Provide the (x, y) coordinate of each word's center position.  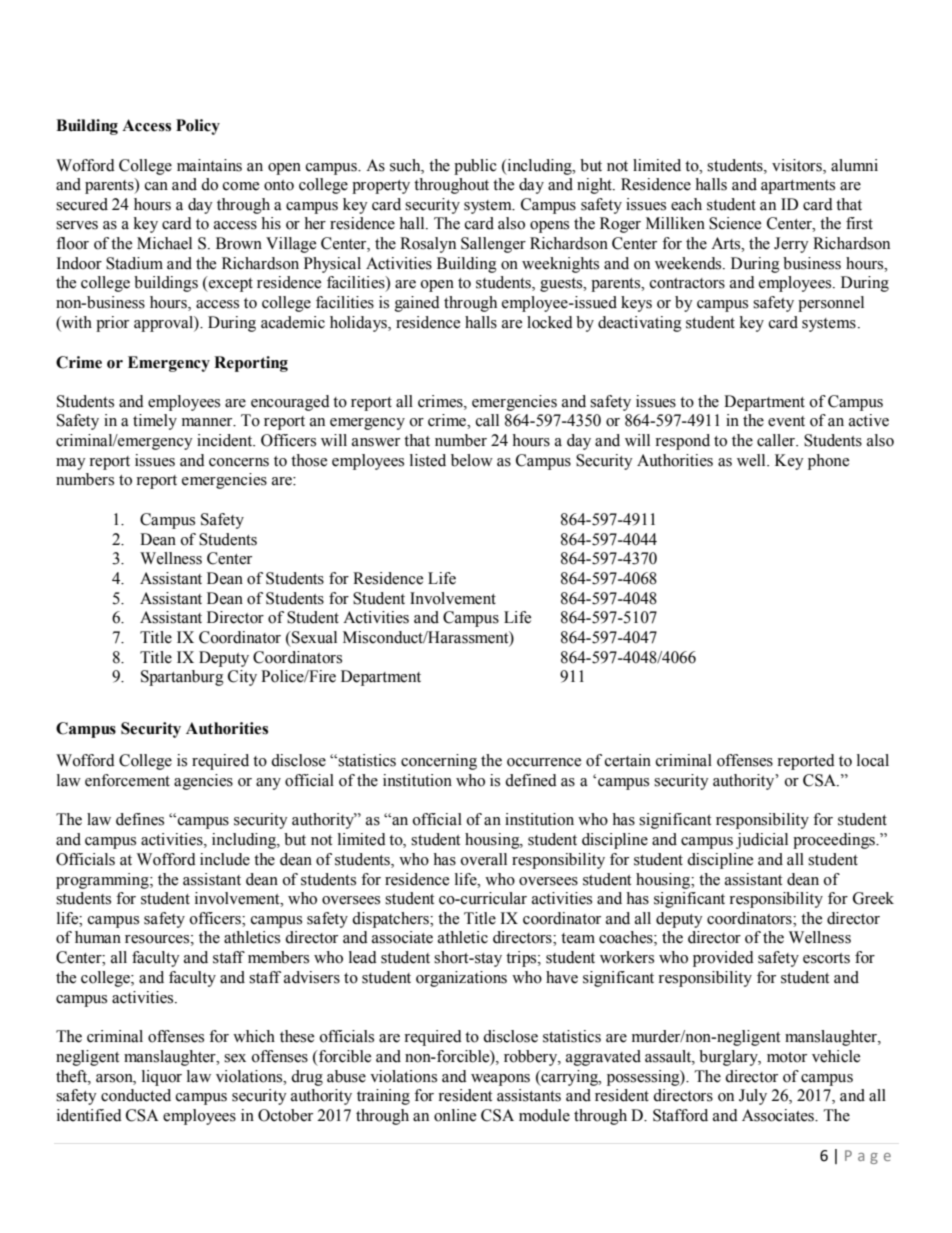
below (472, 460)
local (873, 760)
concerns (239, 462)
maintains (209, 165)
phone (828, 462)
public (475, 167)
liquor (162, 1078)
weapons (500, 1080)
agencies (203, 782)
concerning (439, 762)
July (753, 1097)
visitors (798, 165)
